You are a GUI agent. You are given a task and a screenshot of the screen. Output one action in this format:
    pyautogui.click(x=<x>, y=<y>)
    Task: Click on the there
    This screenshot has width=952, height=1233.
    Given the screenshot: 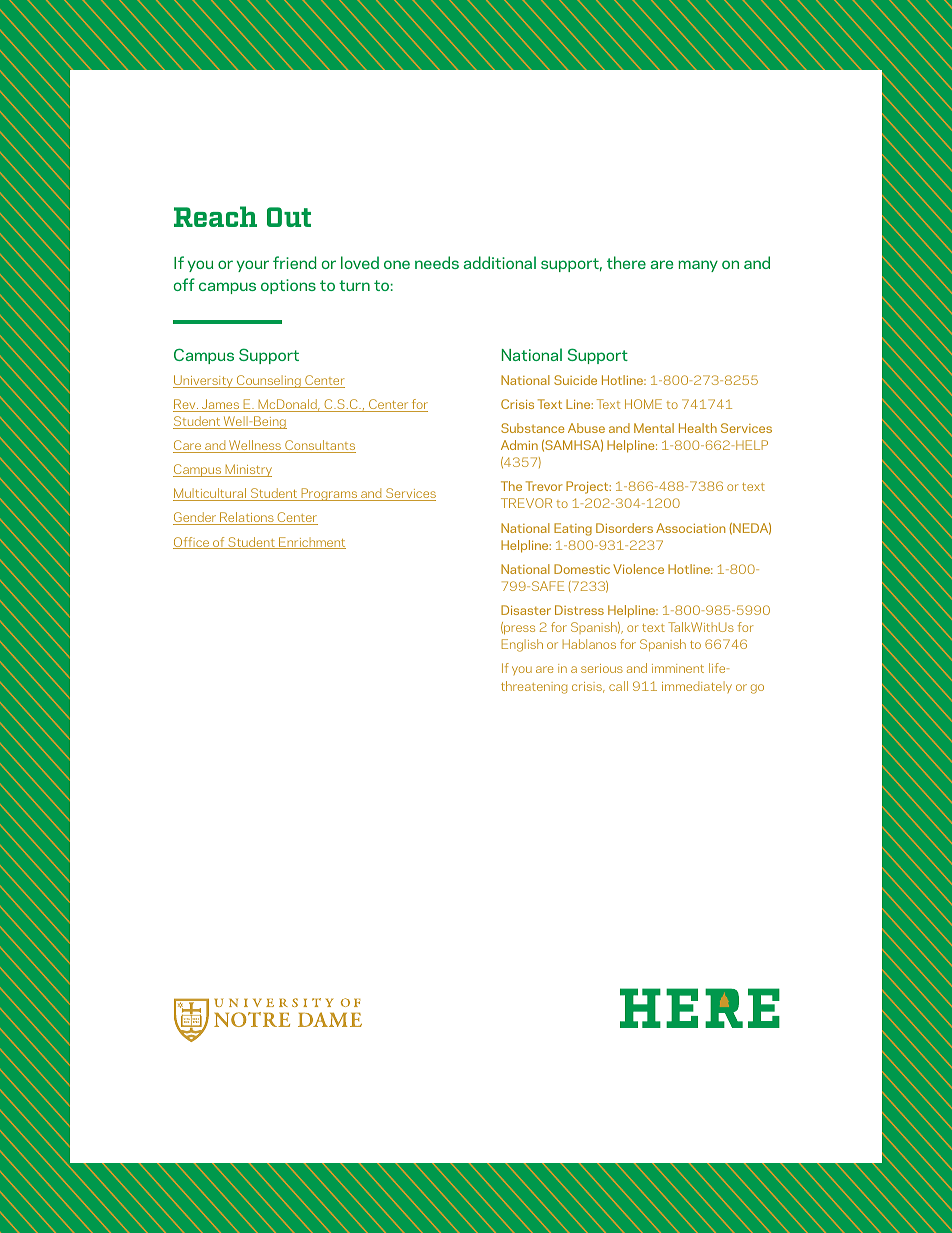 What is the action you would take?
    pyautogui.click(x=626, y=262)
